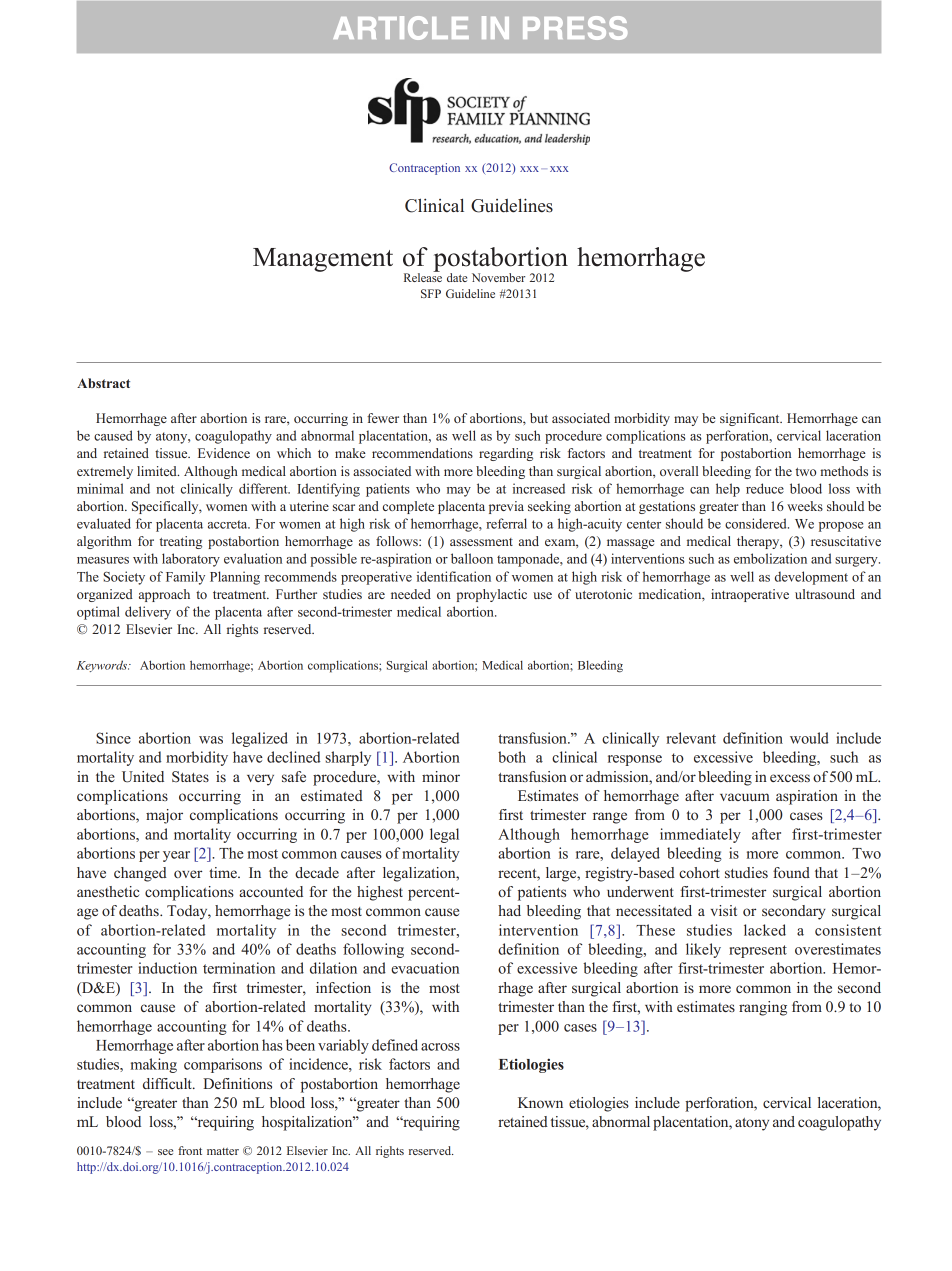 This document has height=1271, width=952. What do you see at coordinates (498, 277) in the document?
I see `November` at bounding box center [498, 277].
